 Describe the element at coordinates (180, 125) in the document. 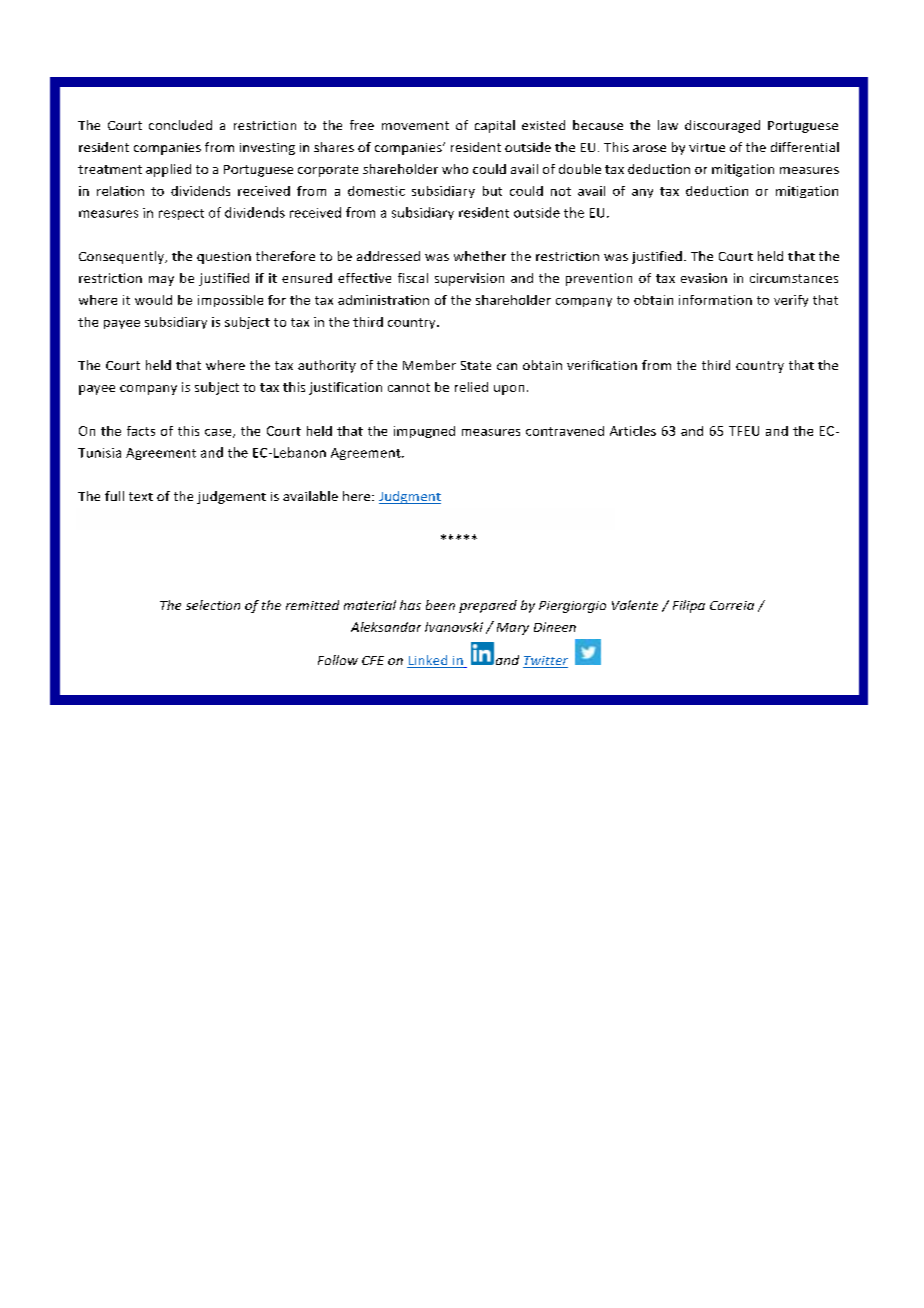

I see `concluded` at that location.
